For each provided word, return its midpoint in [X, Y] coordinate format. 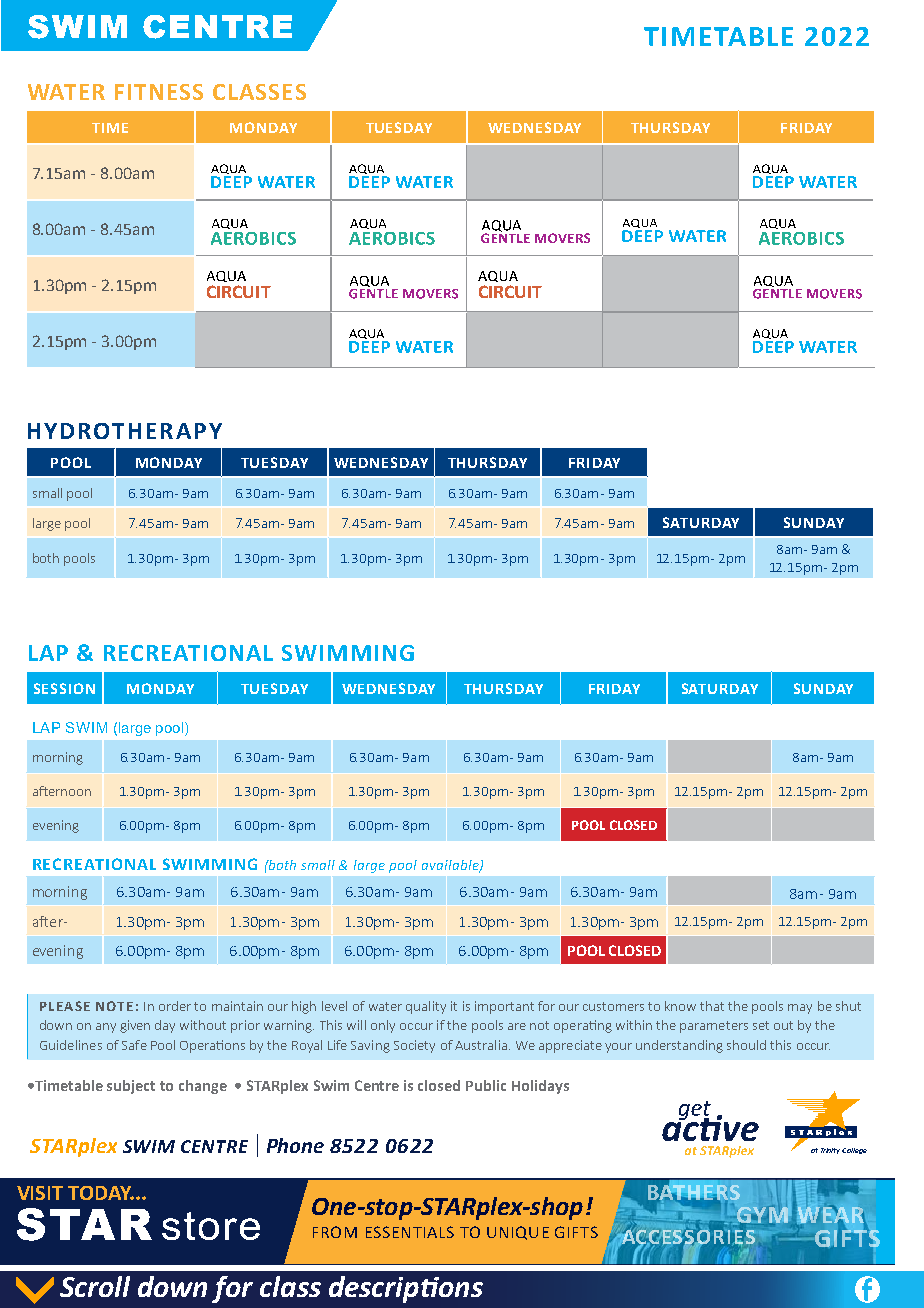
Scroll [95, 1286]
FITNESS [159, 92]
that [712, 1006]
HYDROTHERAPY [125, 431]
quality [426, 1007]
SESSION [64, 688]
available [451, 866]
